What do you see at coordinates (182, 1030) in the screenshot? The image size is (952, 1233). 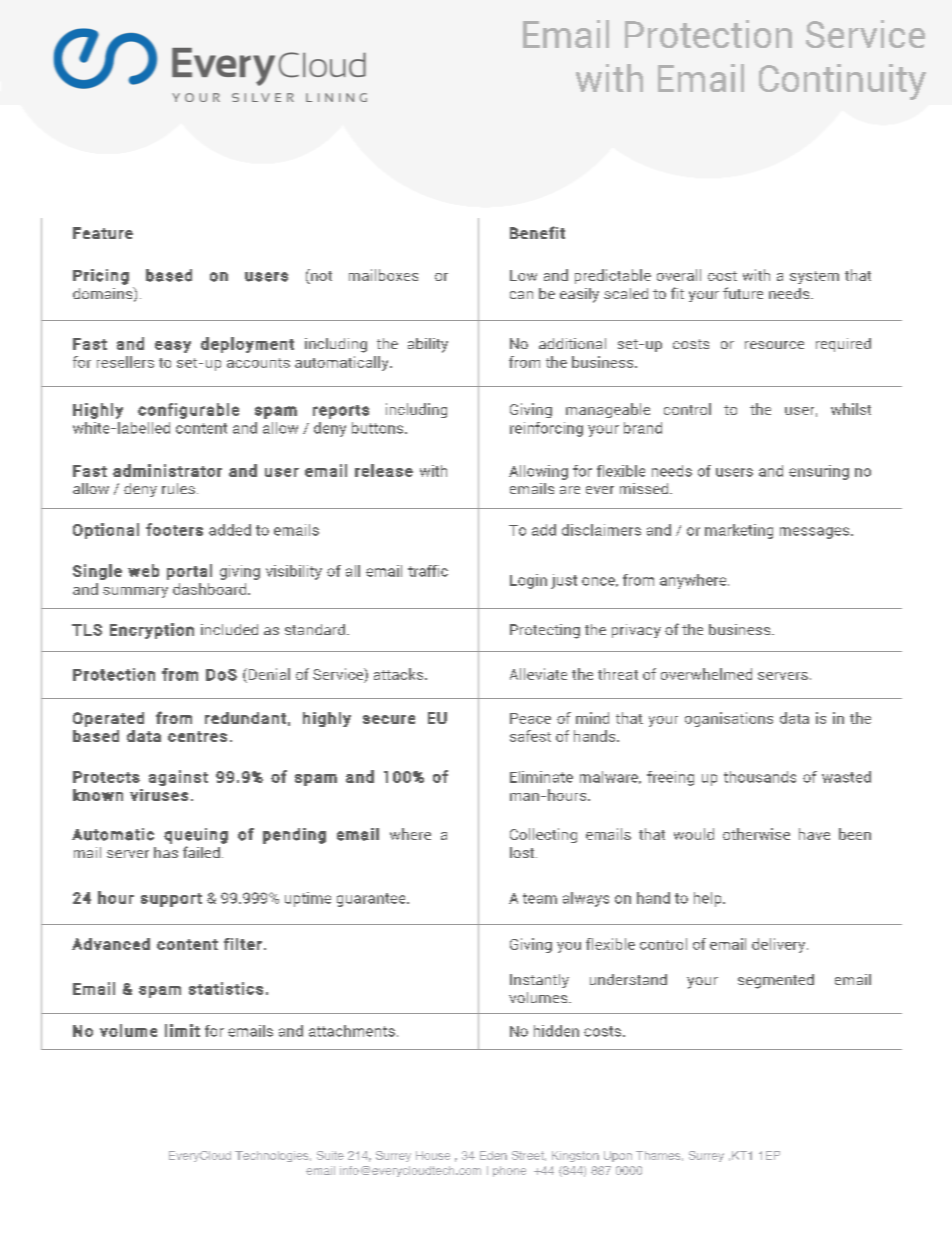 I see `limit` at bounding box center [182, 1030].
